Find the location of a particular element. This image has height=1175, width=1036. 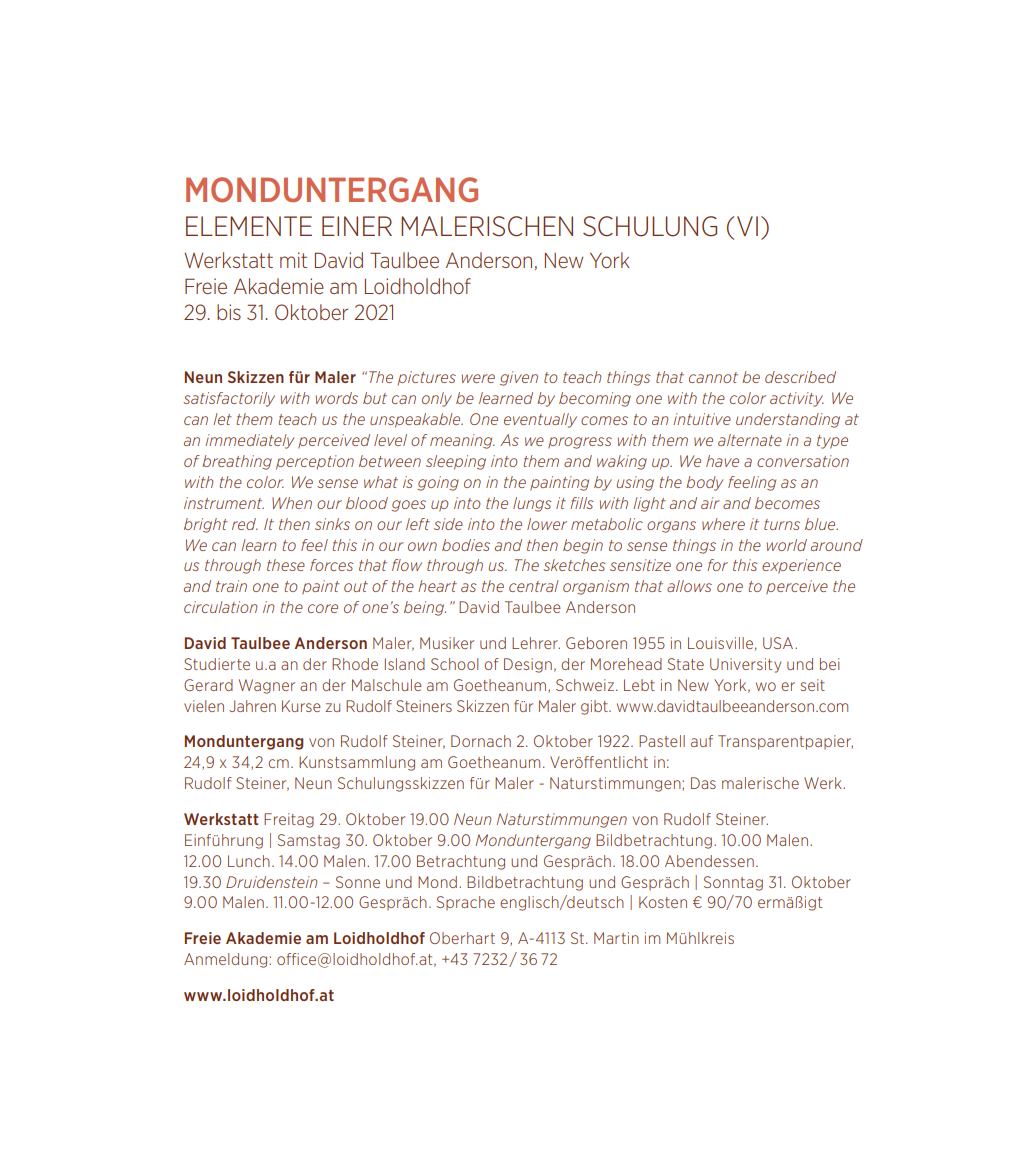

Sprache is located at coordinates (466, 903).
